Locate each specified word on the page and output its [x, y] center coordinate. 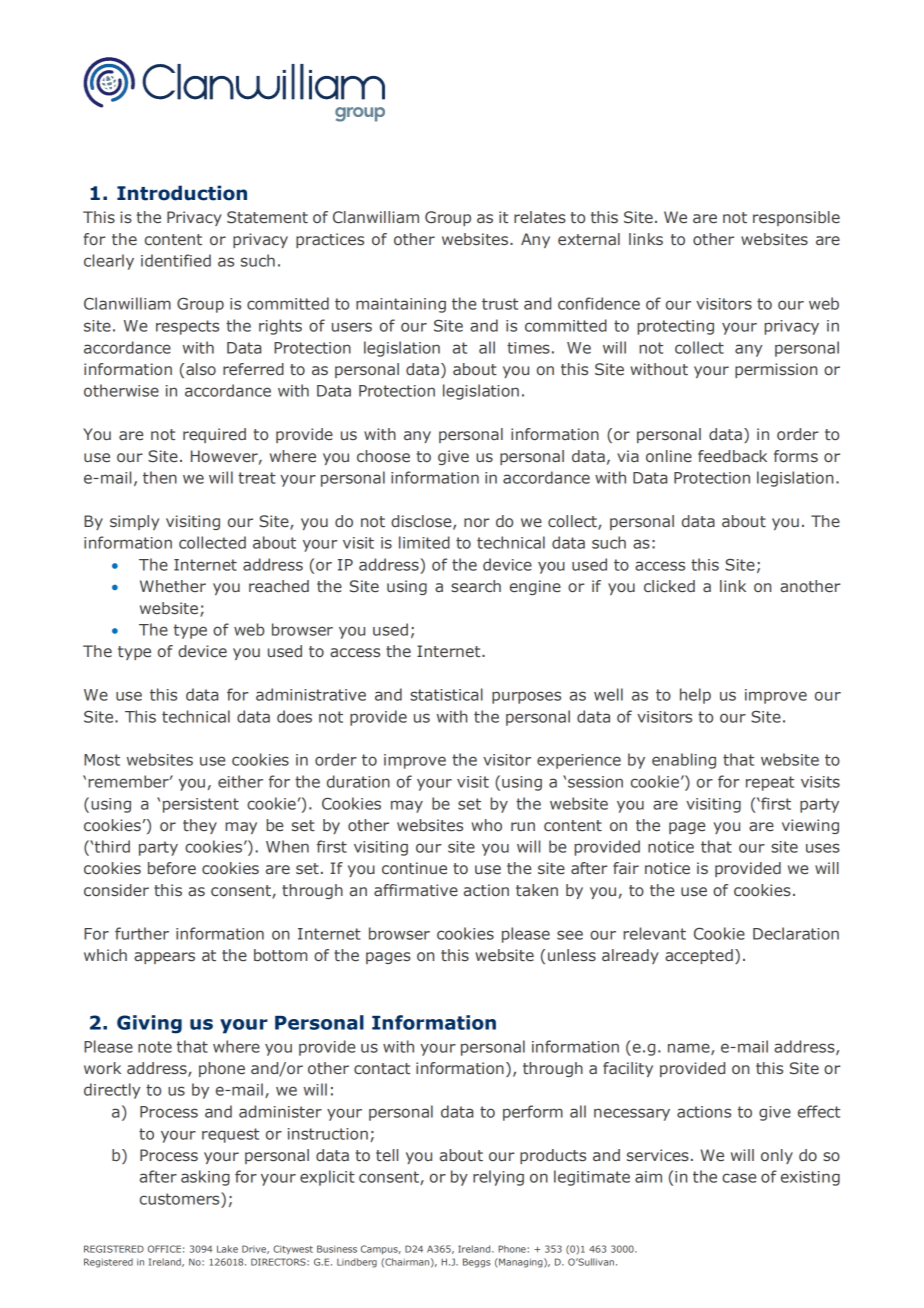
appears [164, 958]
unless [572, 955]
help [695, 696]
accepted [699, 956]
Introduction [182, 193]
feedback [732, 456]
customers [181, 1198]
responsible [796, 218]
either [240, 781]
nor [476, 522]
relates [540, 217]
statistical [446, 694]
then [160, 477]
